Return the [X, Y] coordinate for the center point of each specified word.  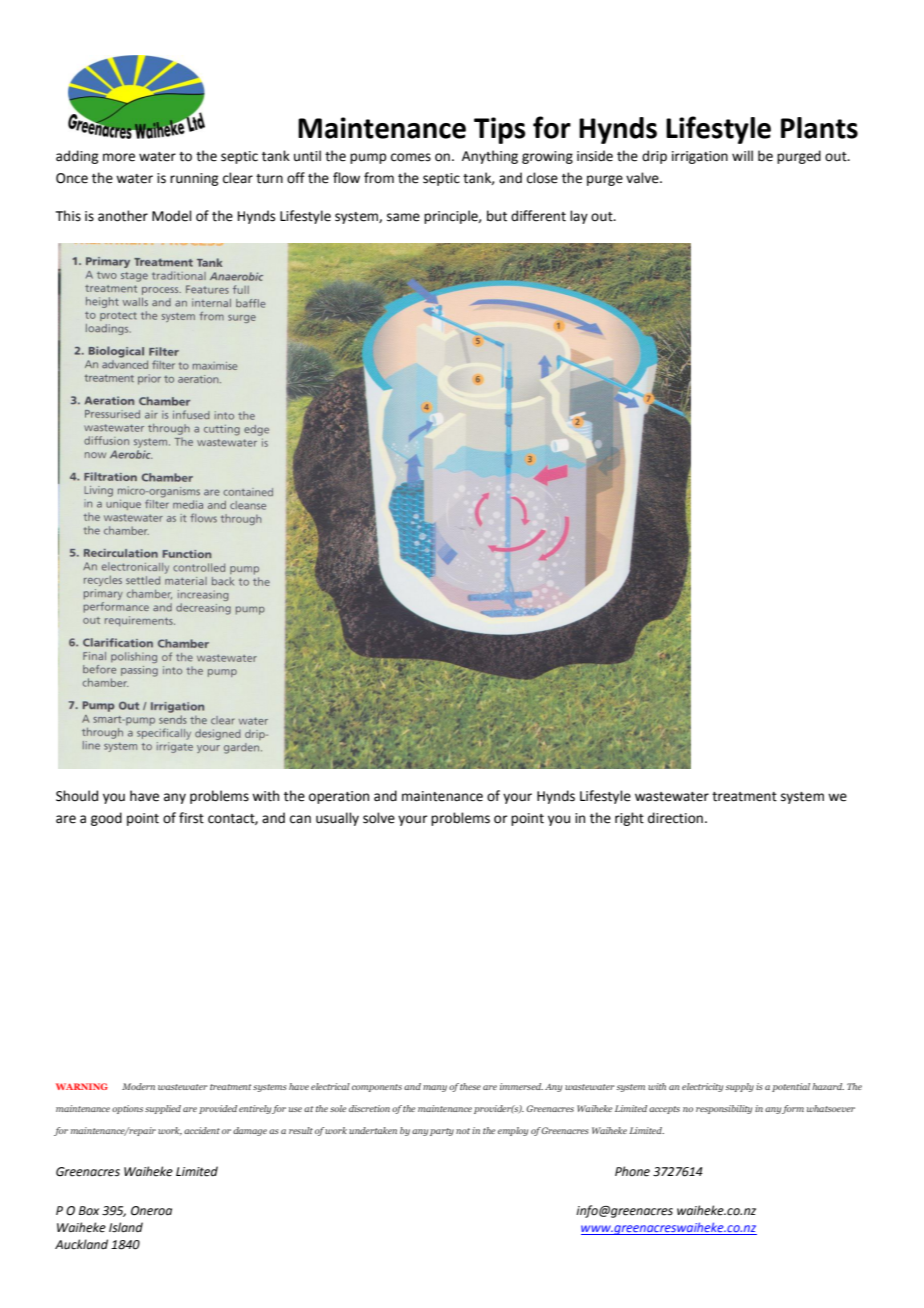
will [742, 155]
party [442, 1132]
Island [126, 1227]
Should [77, 796]
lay [579, 217]
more [119, 157]
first [191, 818]
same [403, 217]
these [470, 1086]
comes [411, 157]
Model [172, 216]
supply [739, 1087]
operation [339, 797]
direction [675, 818]
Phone [632, 1171]
